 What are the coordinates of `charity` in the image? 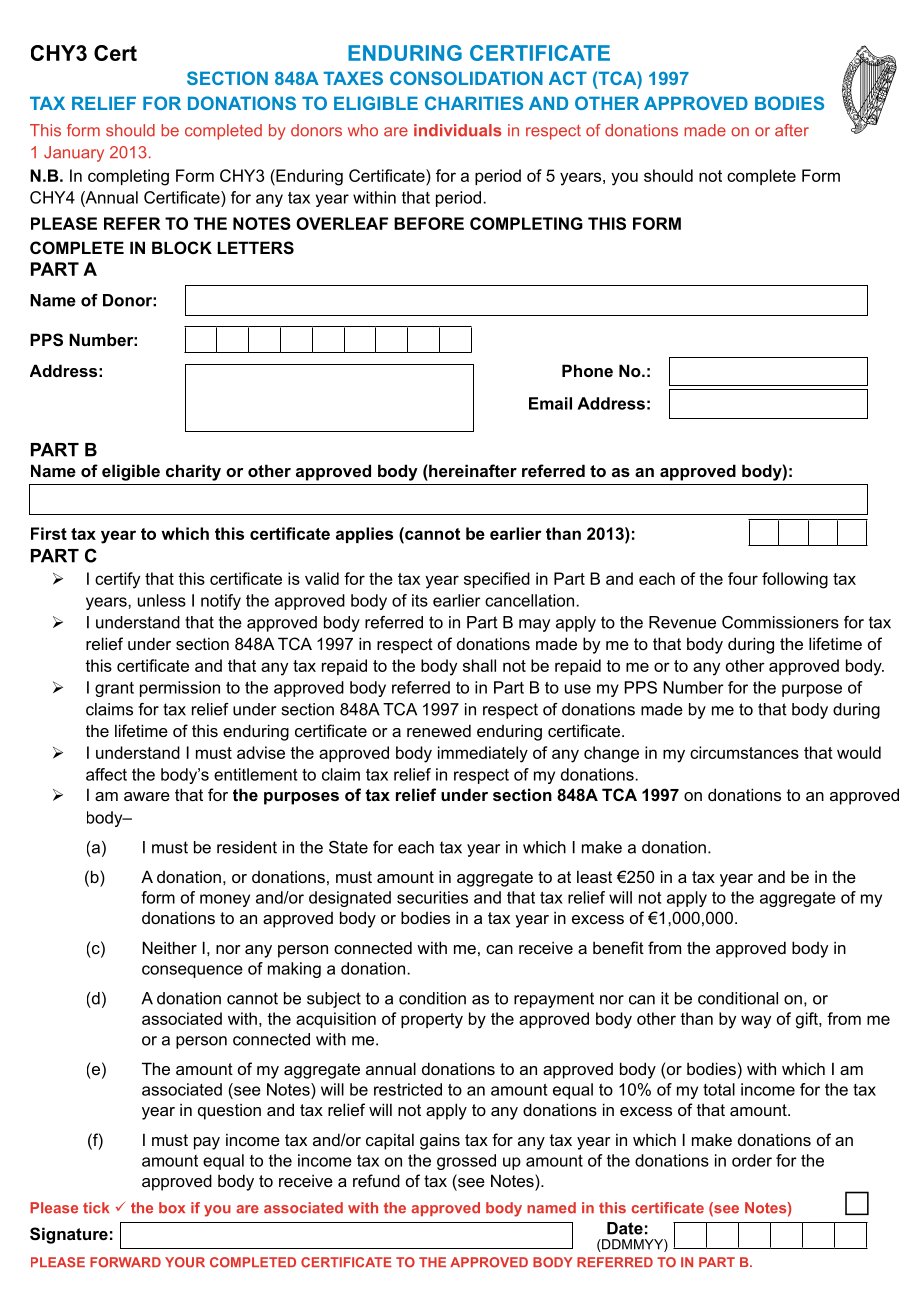 It's located at (193, 472).
